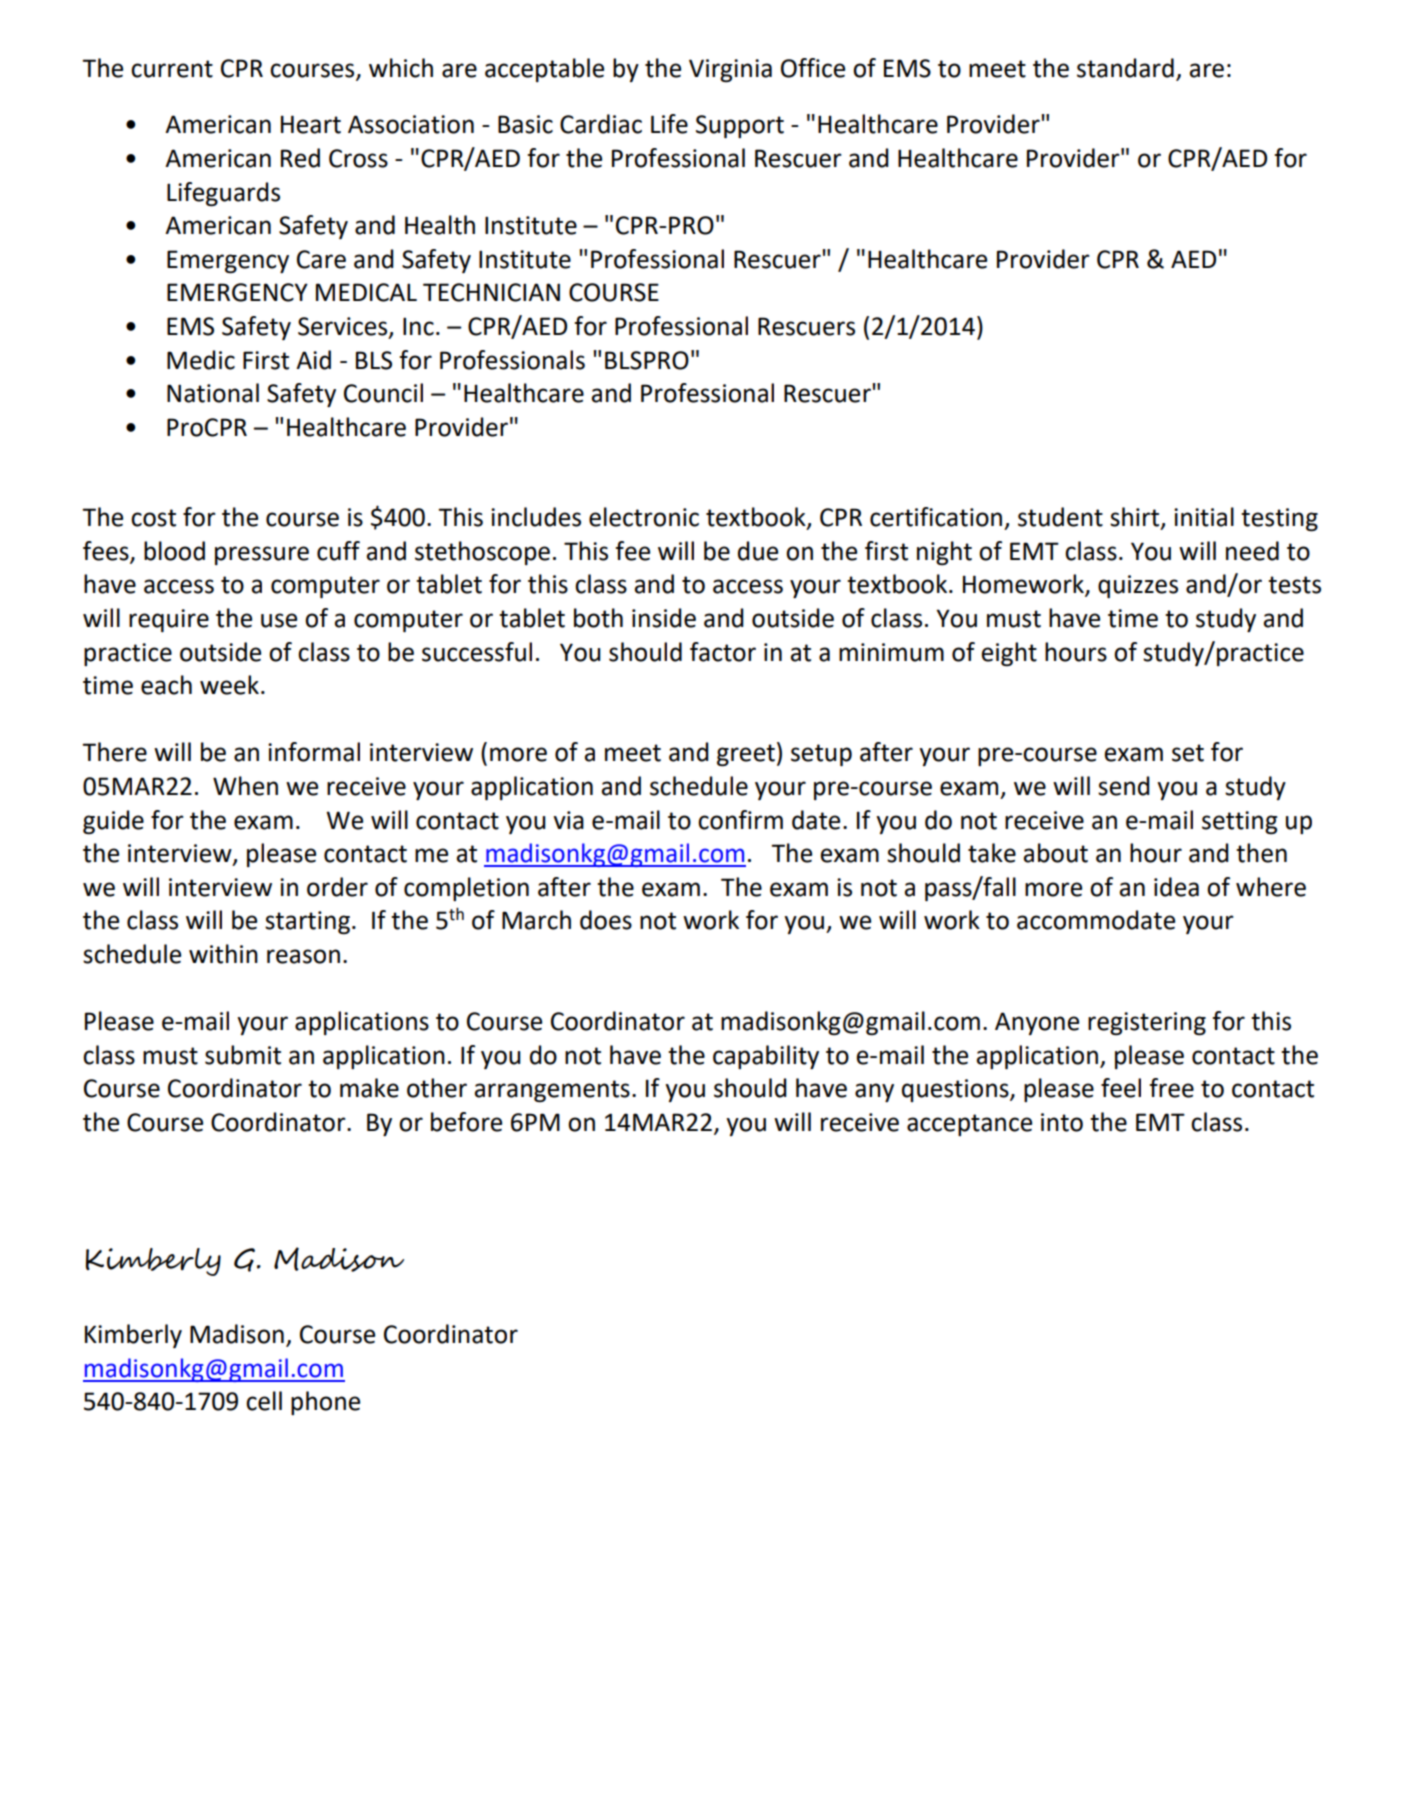 The image size is (1405, 1818). I want to click on within, so click(223, 954).
